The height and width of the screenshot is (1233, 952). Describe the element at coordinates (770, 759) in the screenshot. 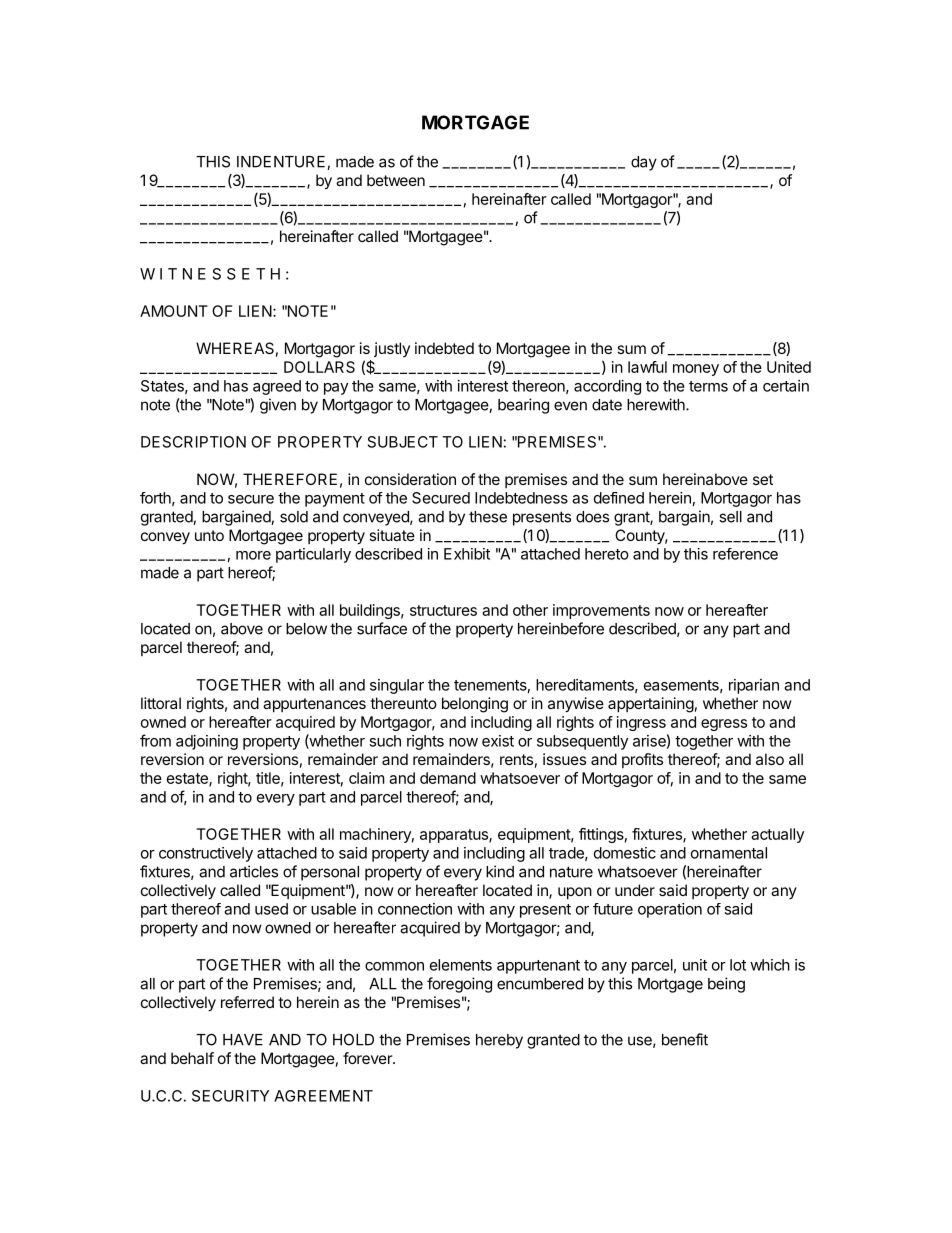

I see `also` at that location.
